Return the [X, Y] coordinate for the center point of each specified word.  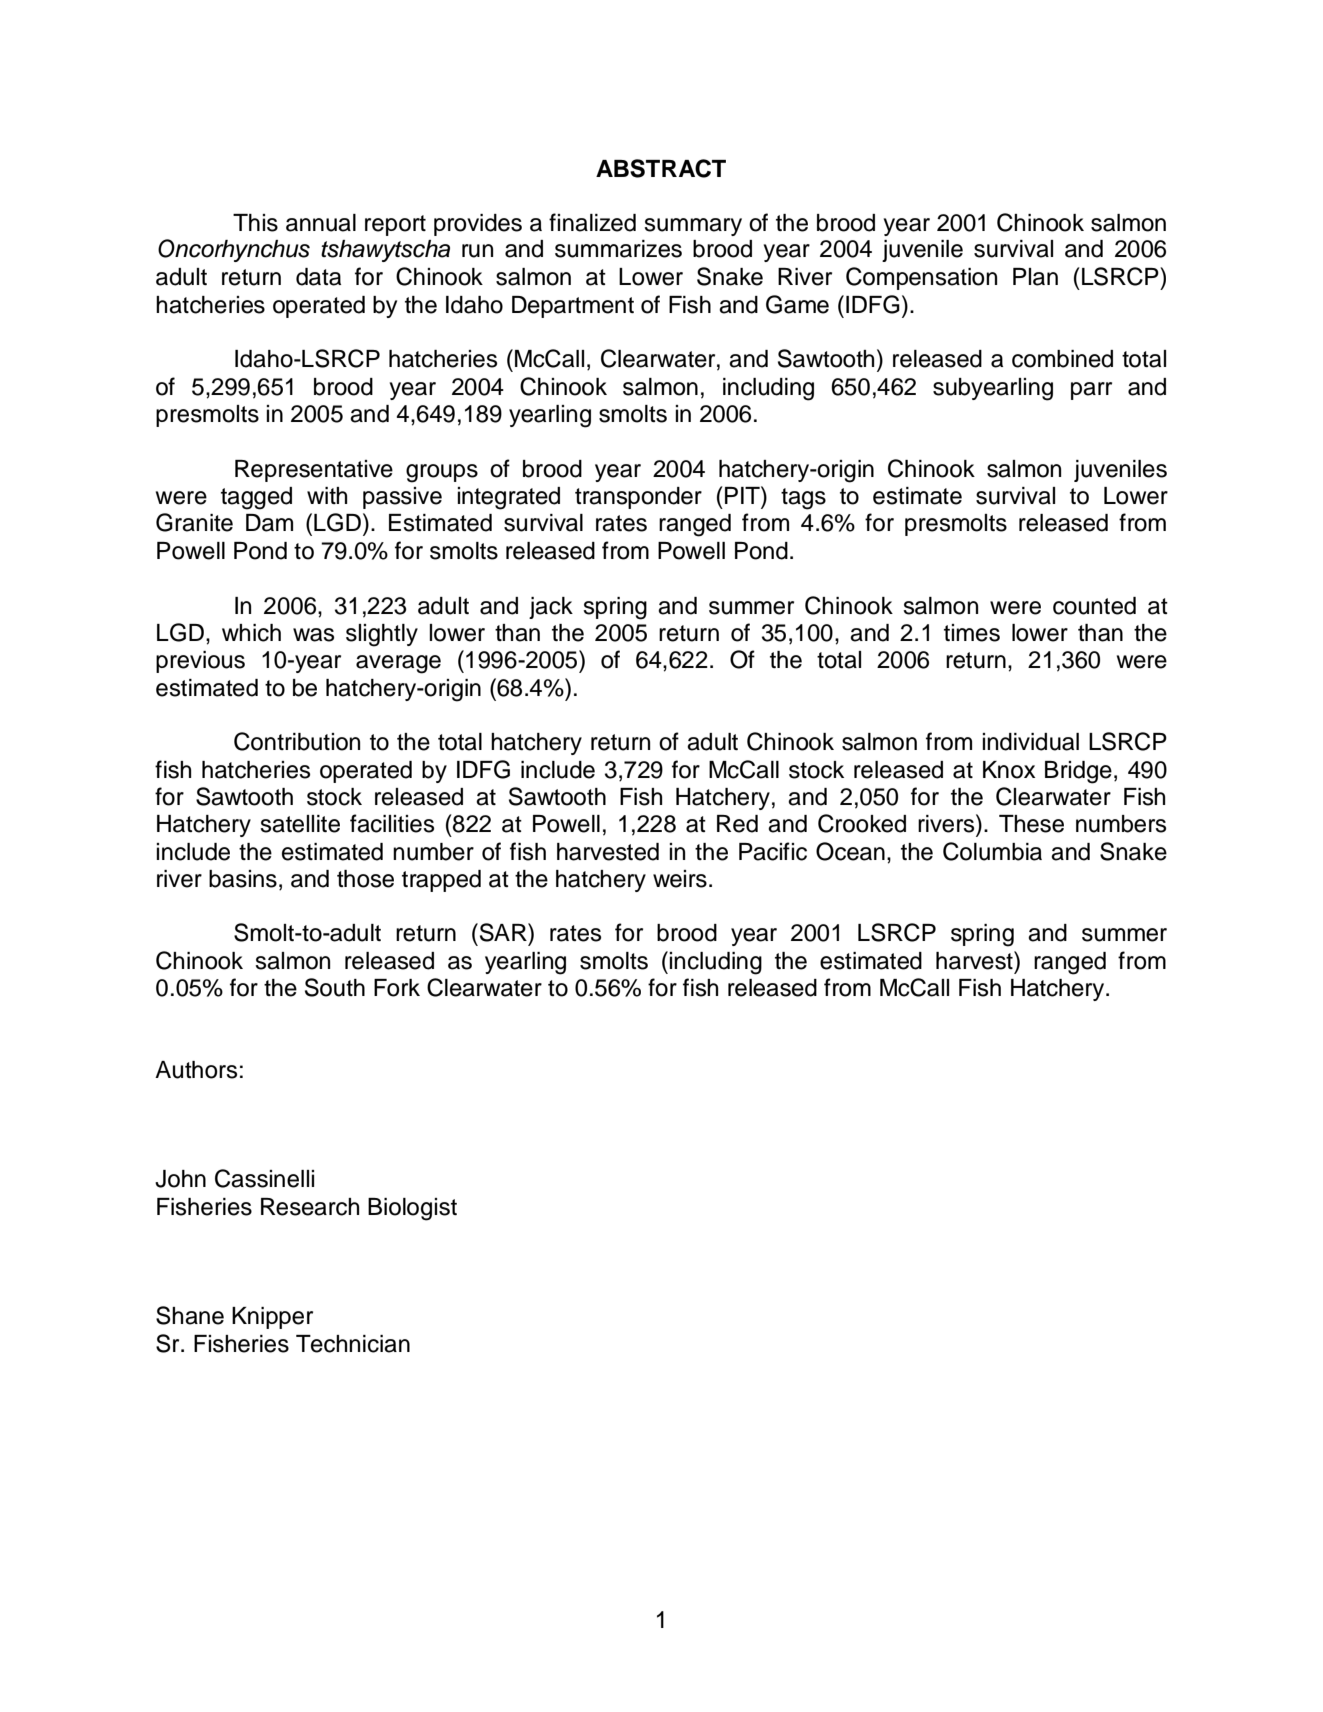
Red [737, 824]
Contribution [297, 741]
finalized [592, 222]
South [335, 987]
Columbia [992, 851]
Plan [1035, 277]
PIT [743, 495]
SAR [503, 932]
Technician [353, 1344]
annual [321, 223]
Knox [1009, 770]
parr [1091, 391]
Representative [314, 471]
